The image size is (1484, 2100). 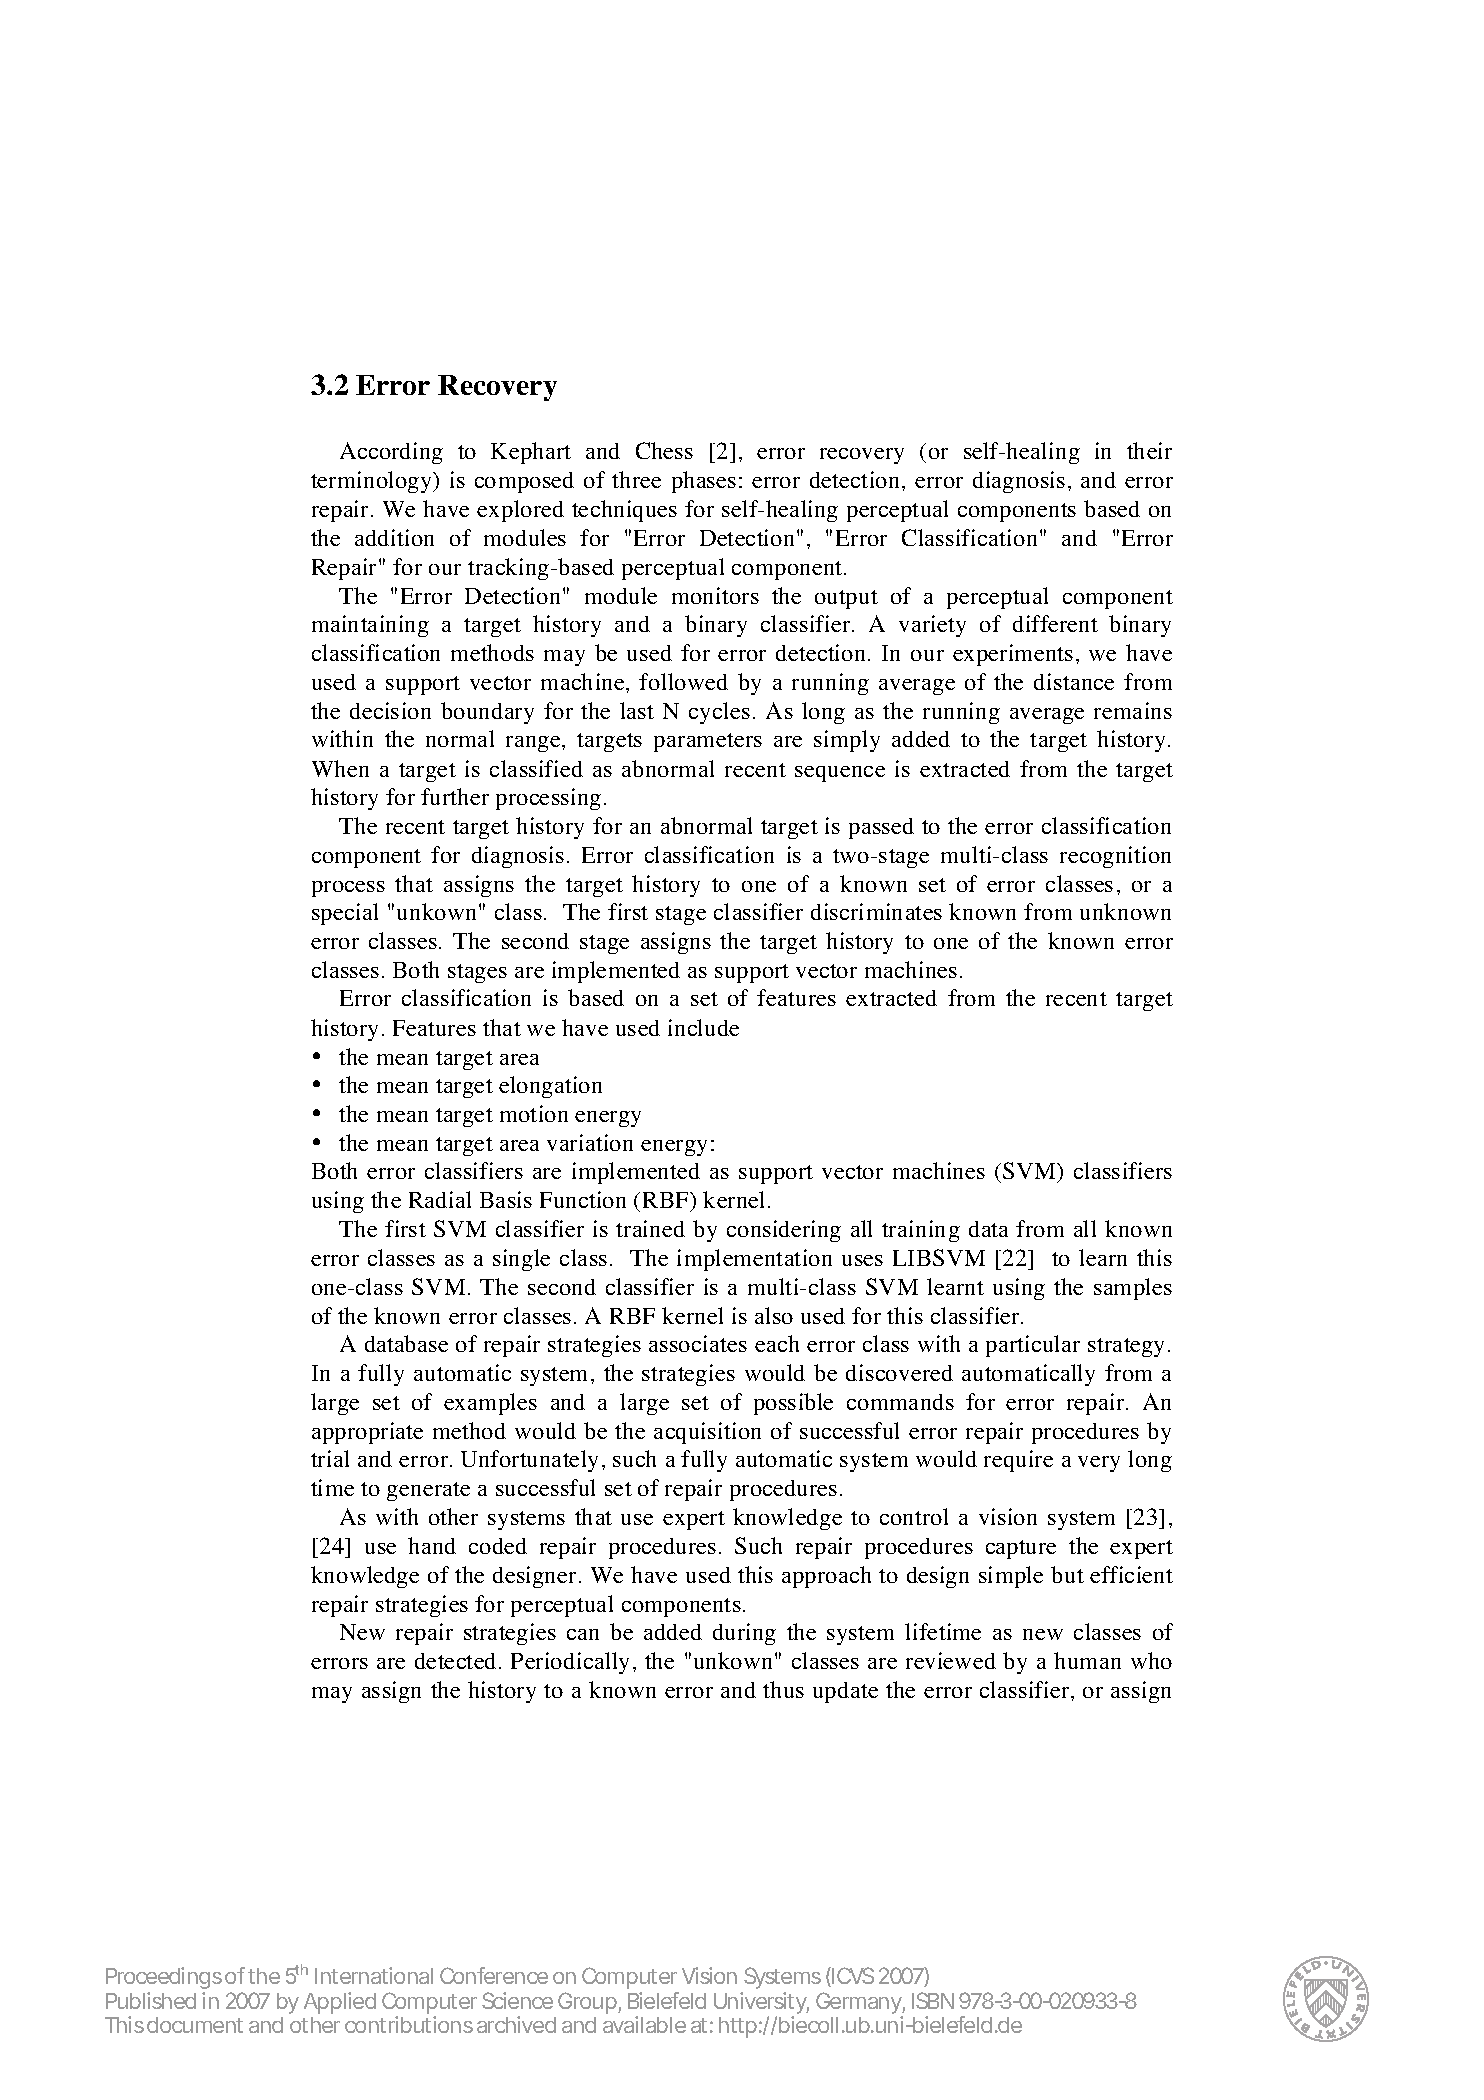 I want to click on trained, so click(x=650, y=1228).
